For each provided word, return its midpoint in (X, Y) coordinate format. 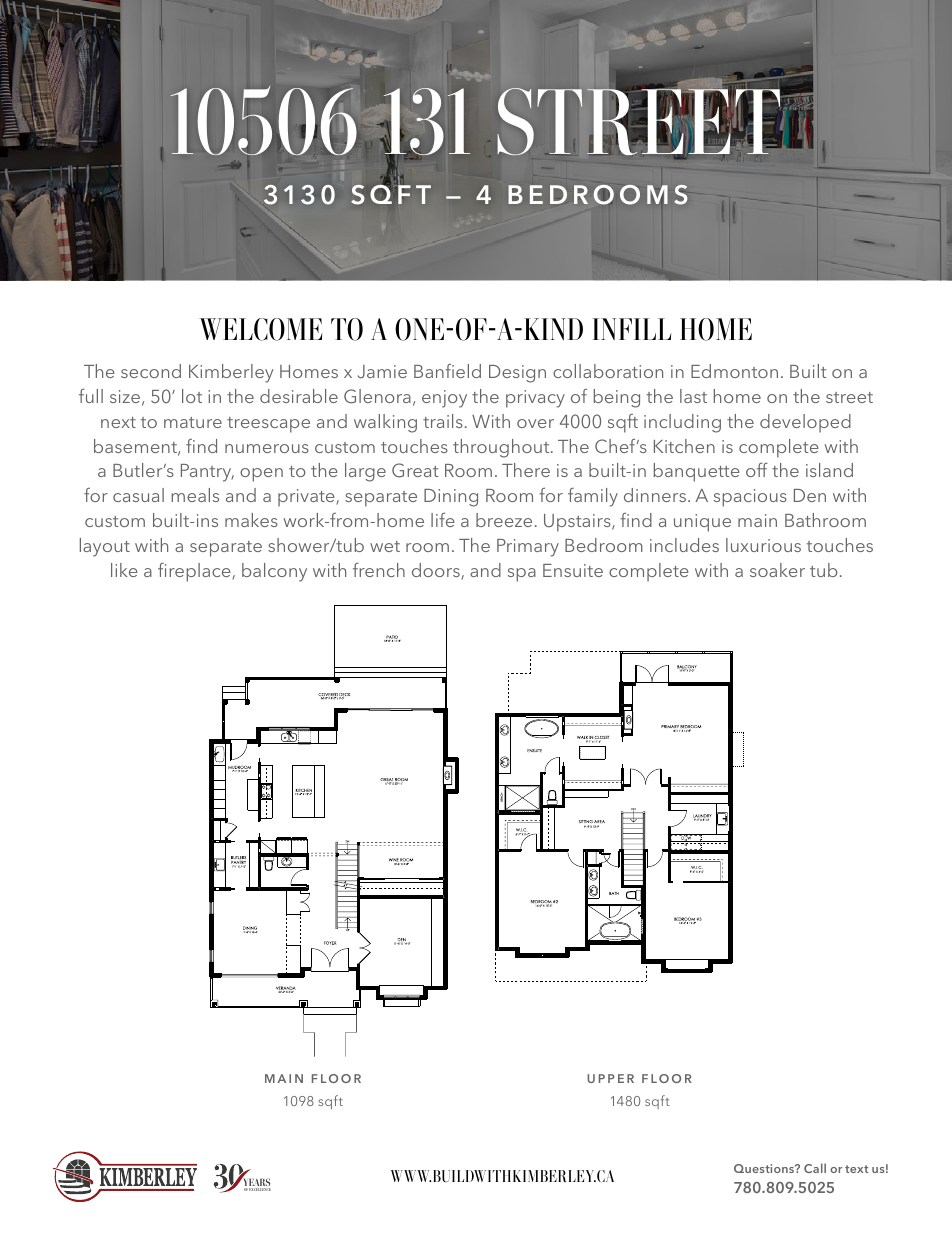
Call (815, 1168)
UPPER (610, 1078)
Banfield (447, 370)
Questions (765, 1168)
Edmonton (734, 371)
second (151, 371)
